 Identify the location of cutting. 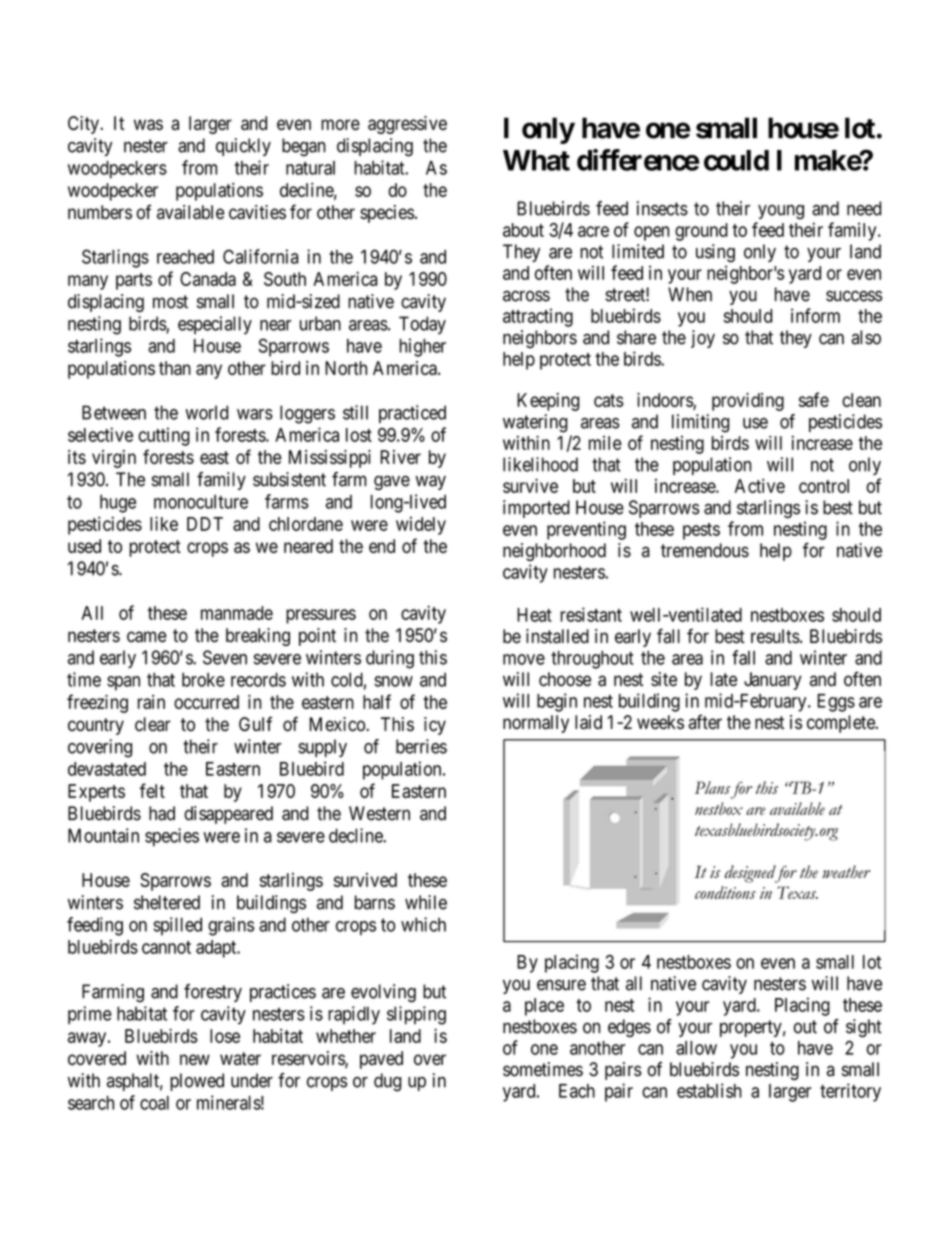
(164, 436).
